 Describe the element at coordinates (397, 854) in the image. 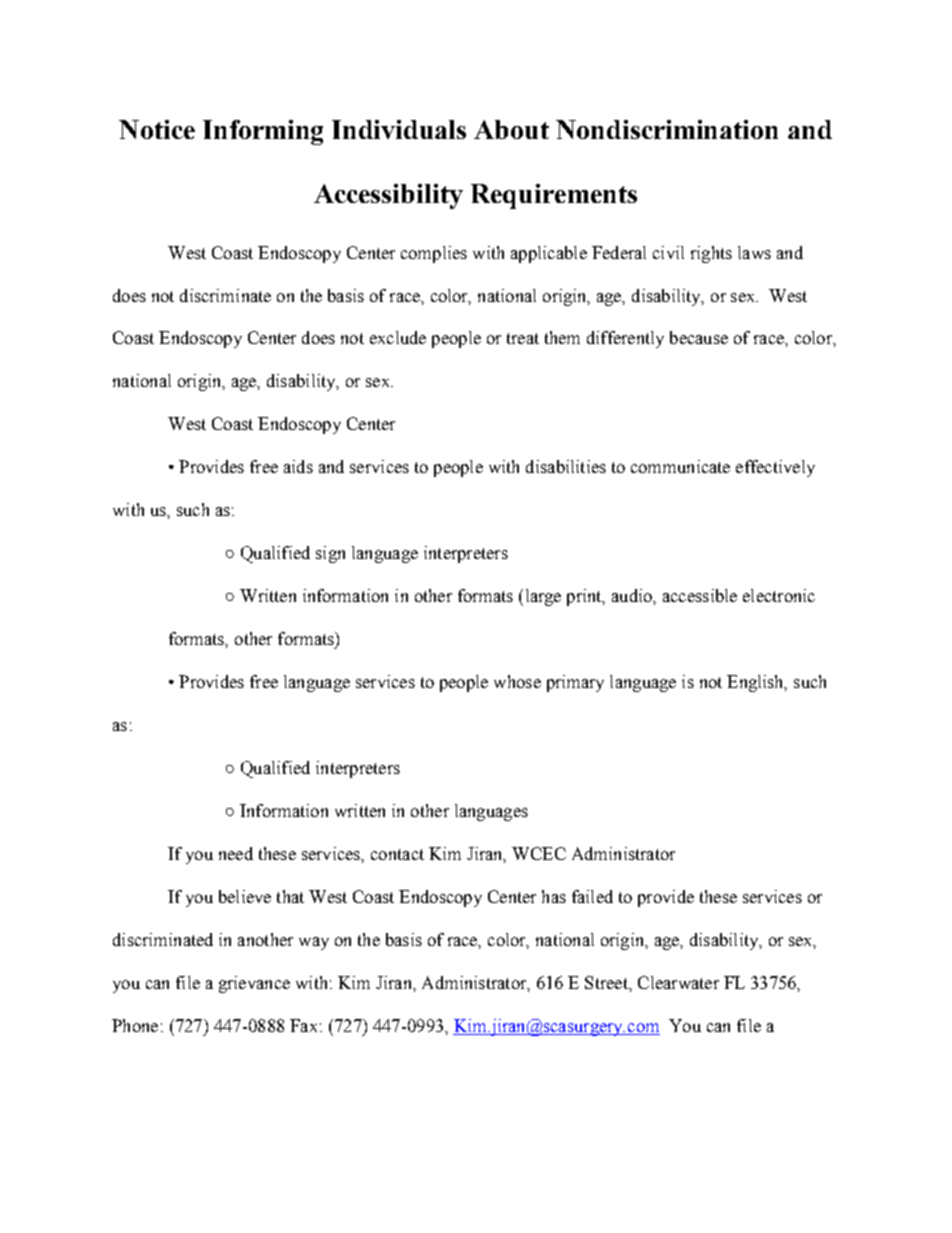

I see `contact` at that location.
